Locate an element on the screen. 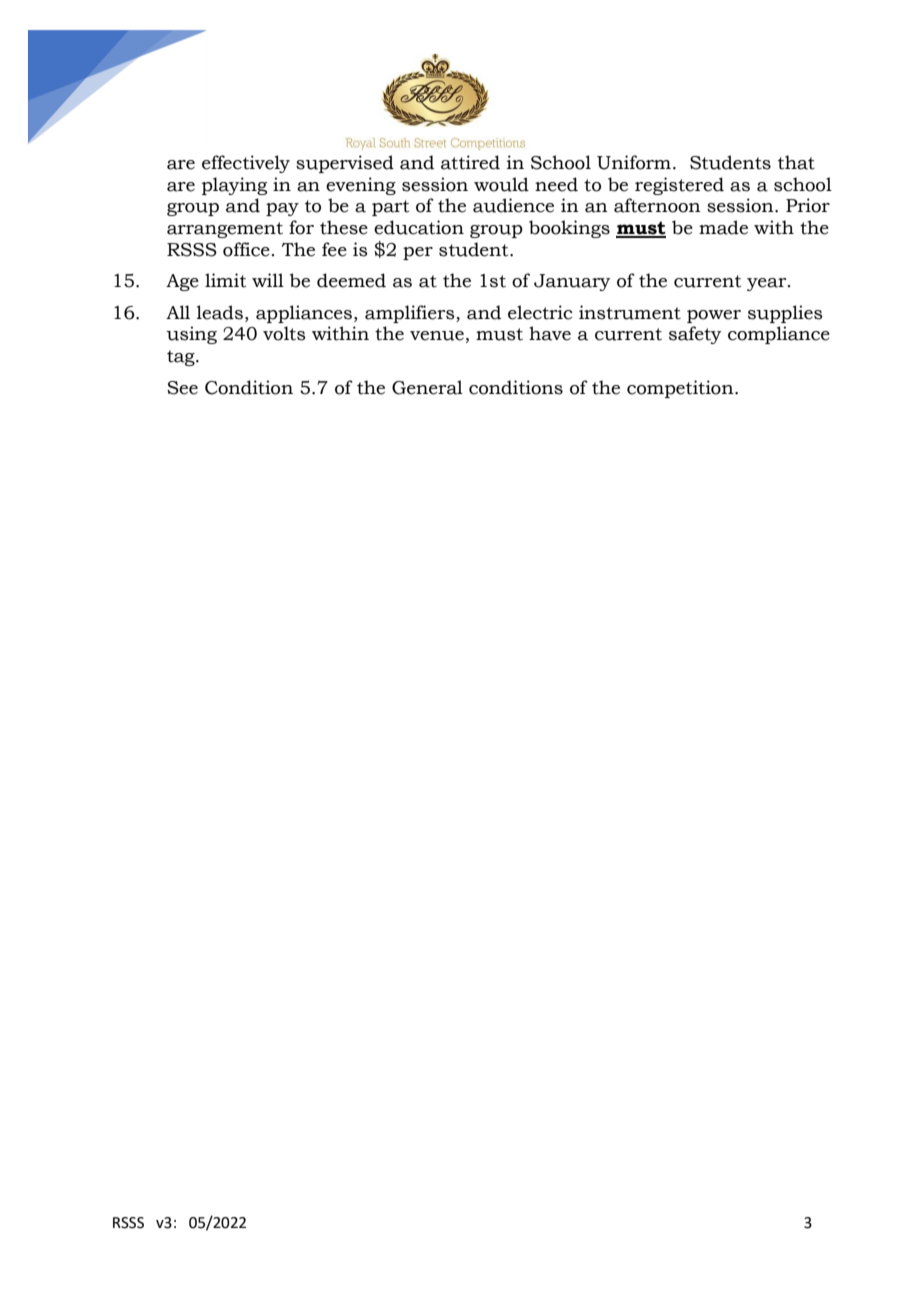 This screenshot has width=924, height=1308. effectively is located at coordinates (246, 164).
